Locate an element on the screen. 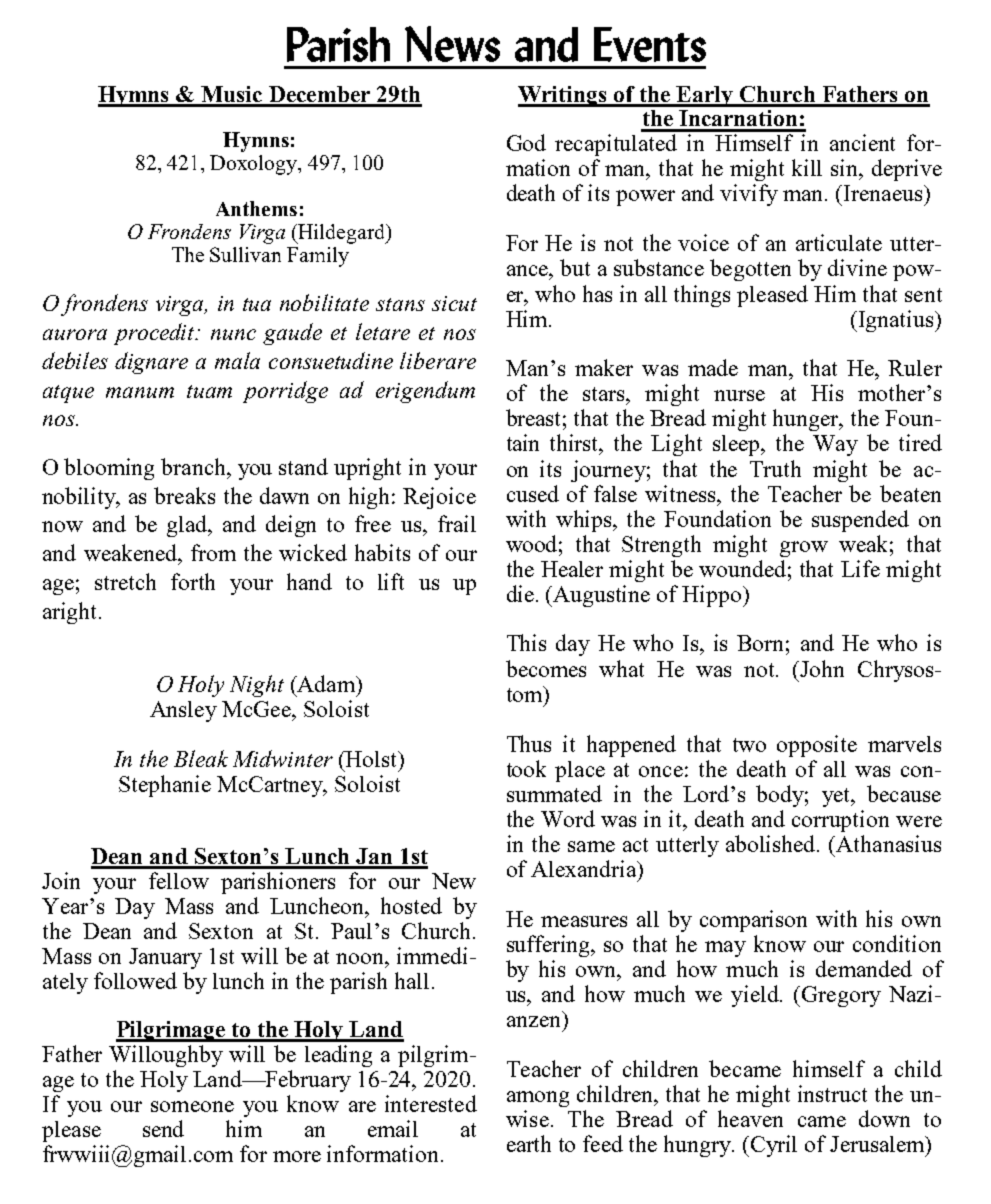  ancient is located at coordinates (862, 142).
